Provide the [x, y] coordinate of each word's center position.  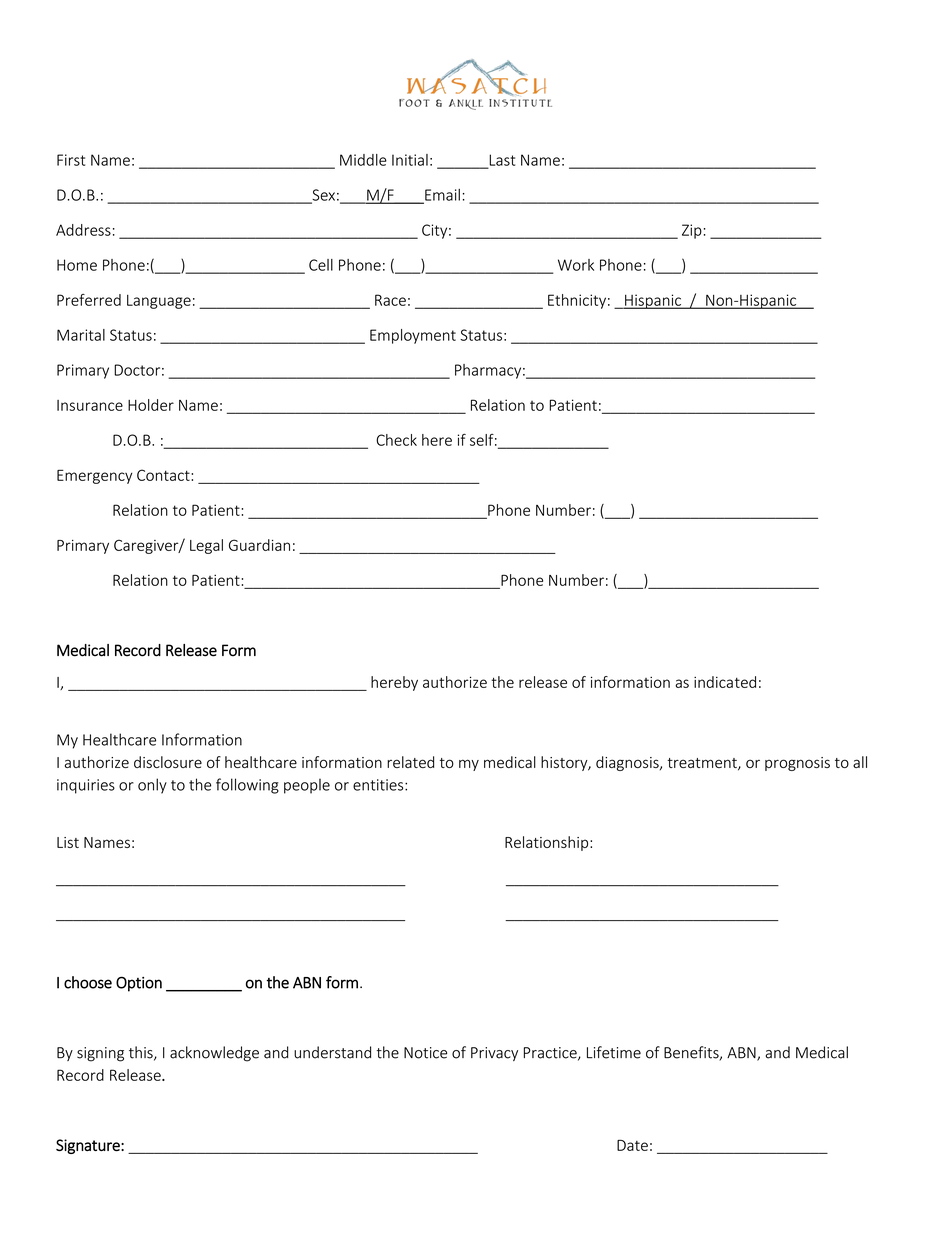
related [410, 762]
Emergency [94, 477]
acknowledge [214, 1054]
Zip [692, 231]
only [152, 786]
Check [396, 440]
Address [83, 230]
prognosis [797, 764]
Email [441, 196]
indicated [725, 682]
